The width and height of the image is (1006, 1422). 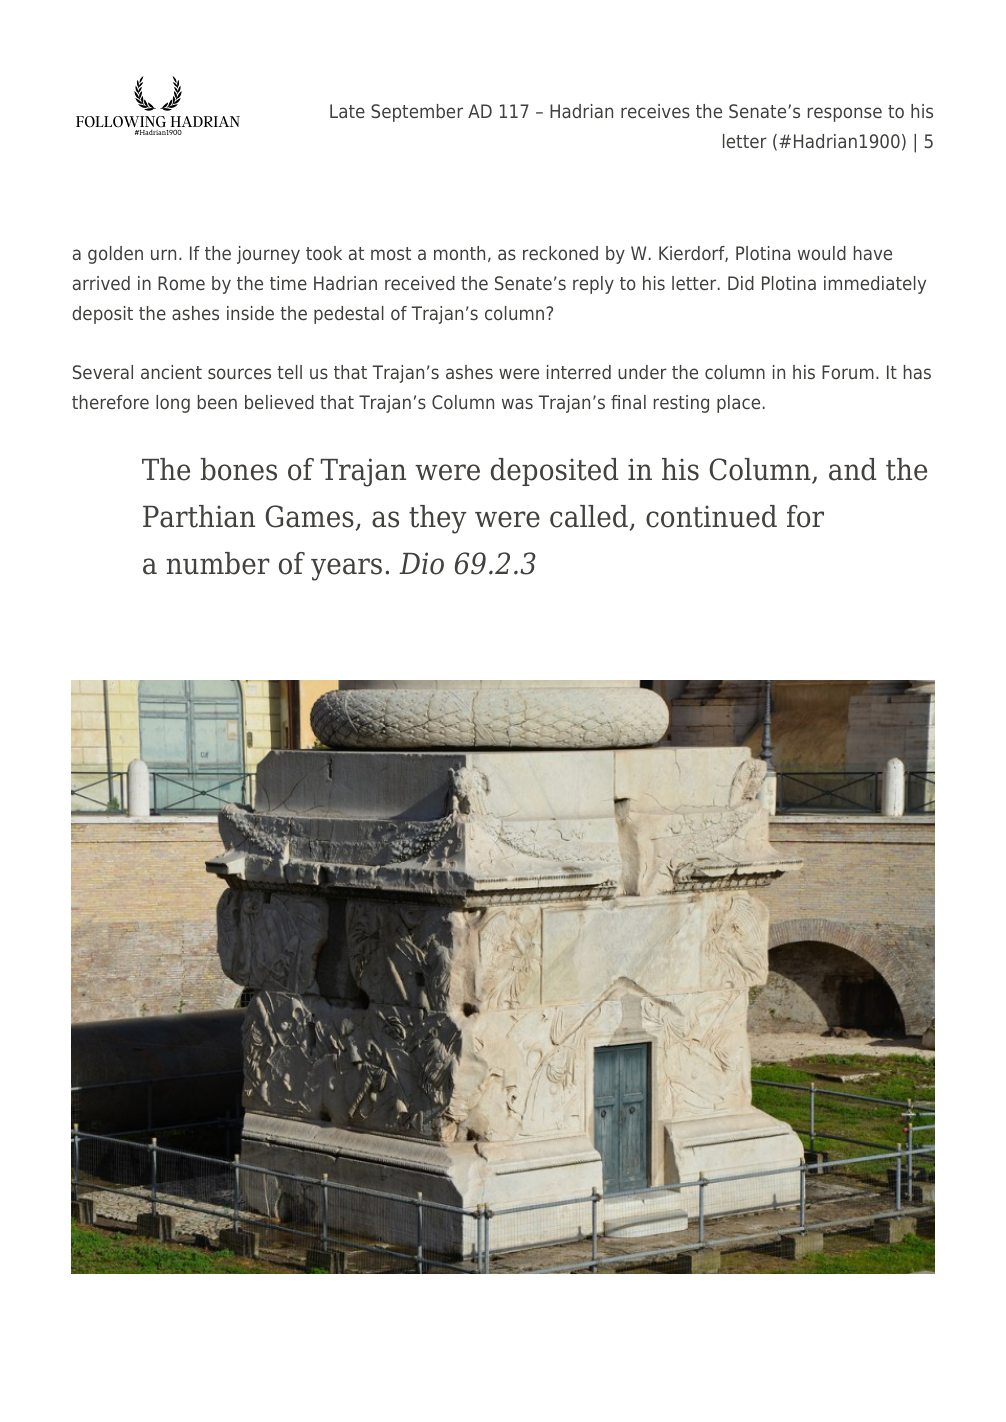 I want to click on would, so click(x=822, y=253).
